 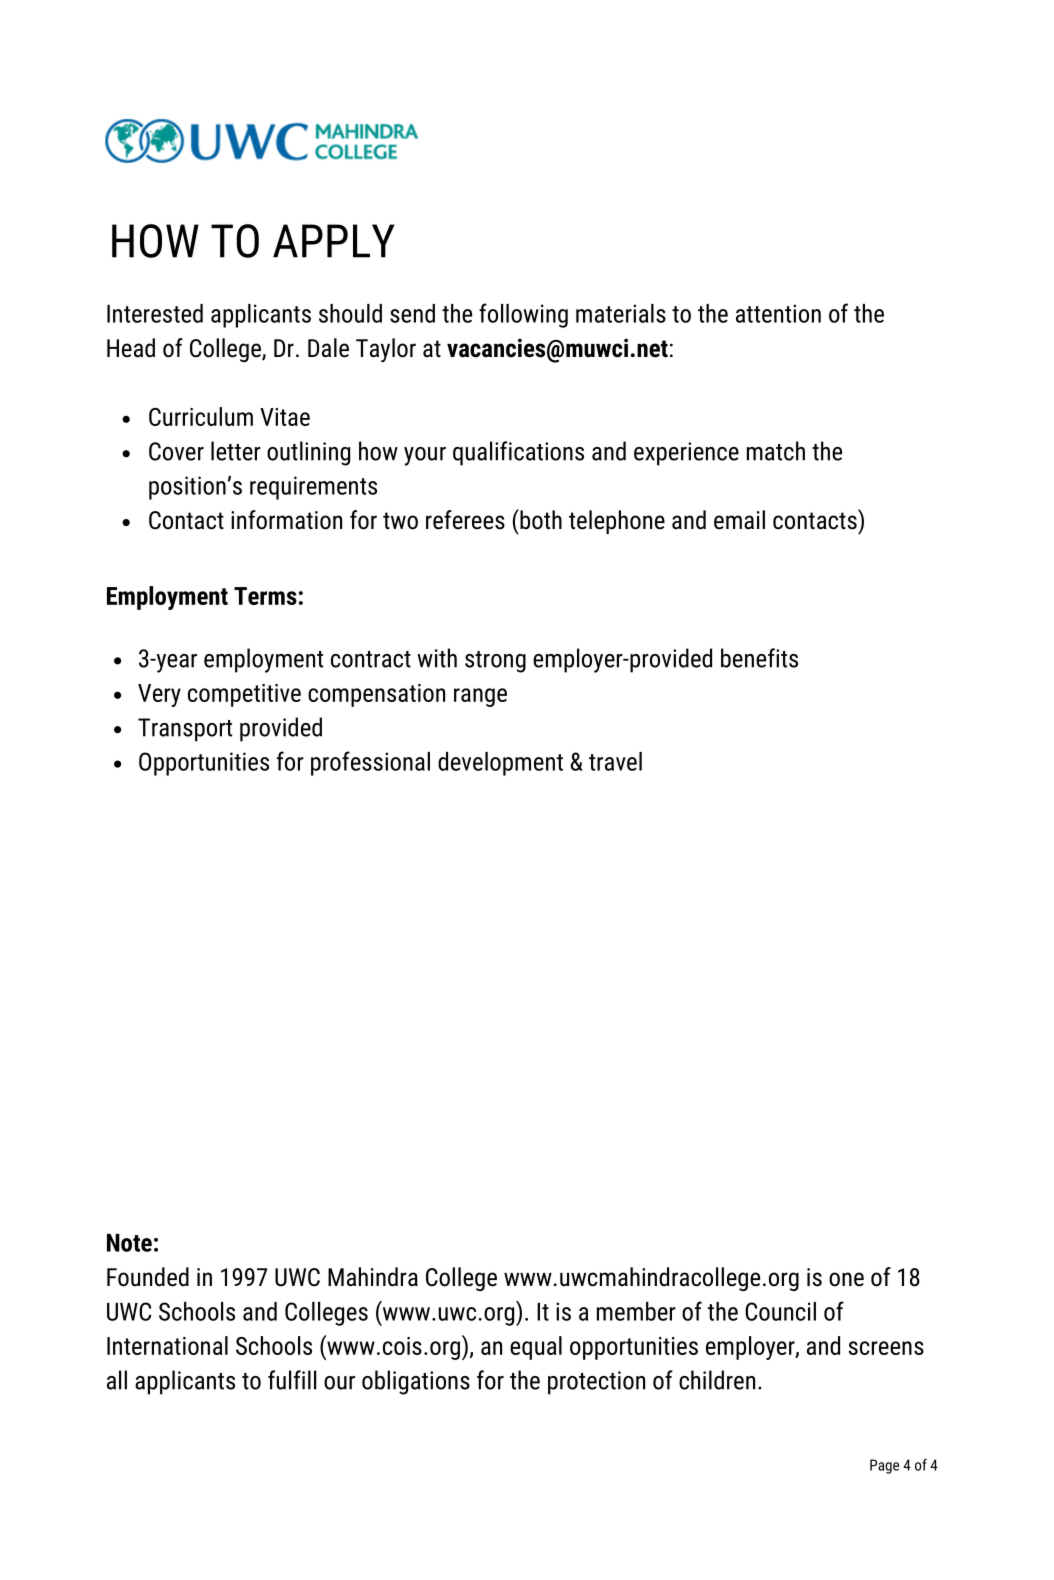 What do you see at coordinates (778, 313) in the screenshot?
I see `attention` at bounding box center [778, 313].
